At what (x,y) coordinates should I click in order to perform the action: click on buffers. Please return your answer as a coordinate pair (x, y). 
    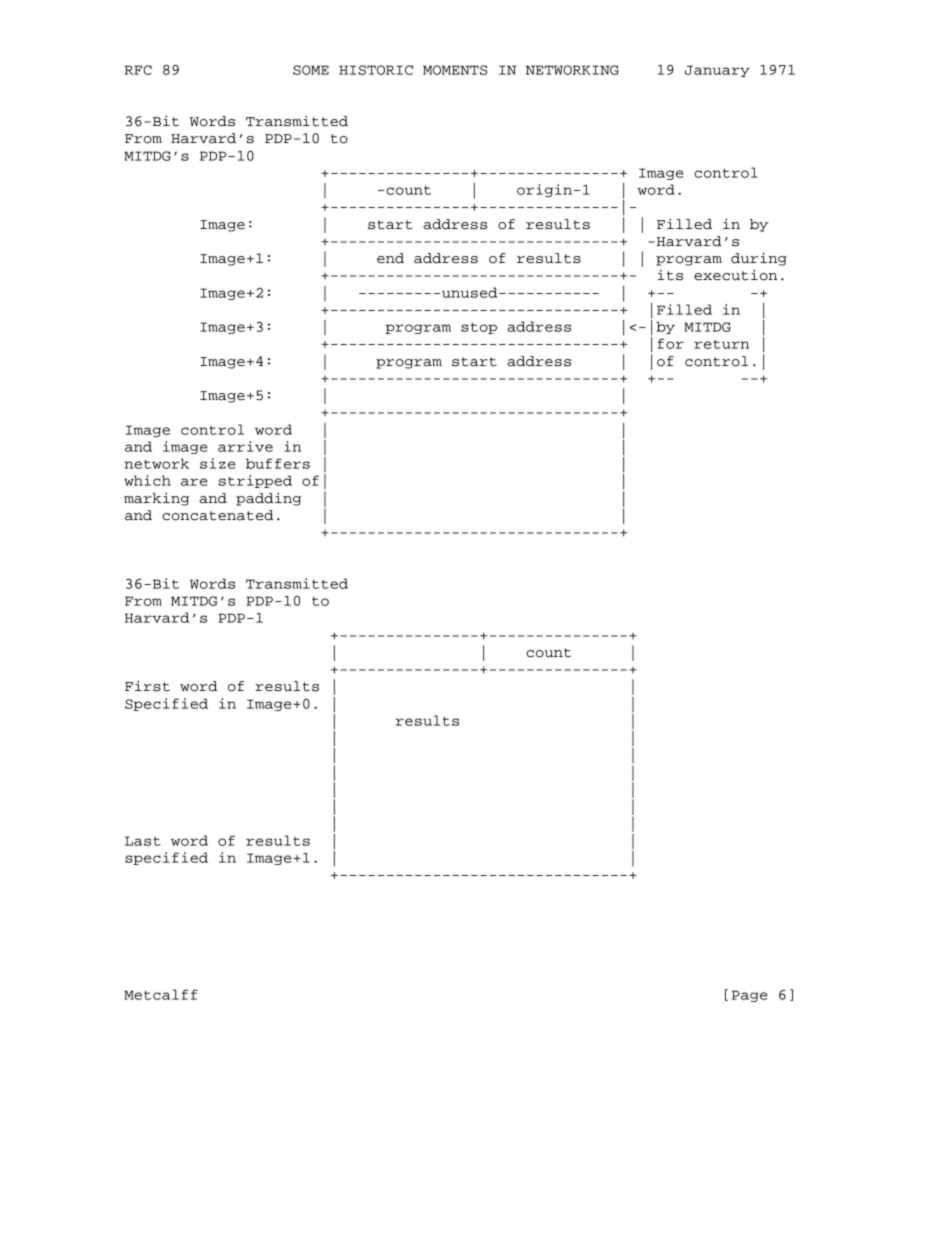
    Looking at the image, I should click on (278, 463).
